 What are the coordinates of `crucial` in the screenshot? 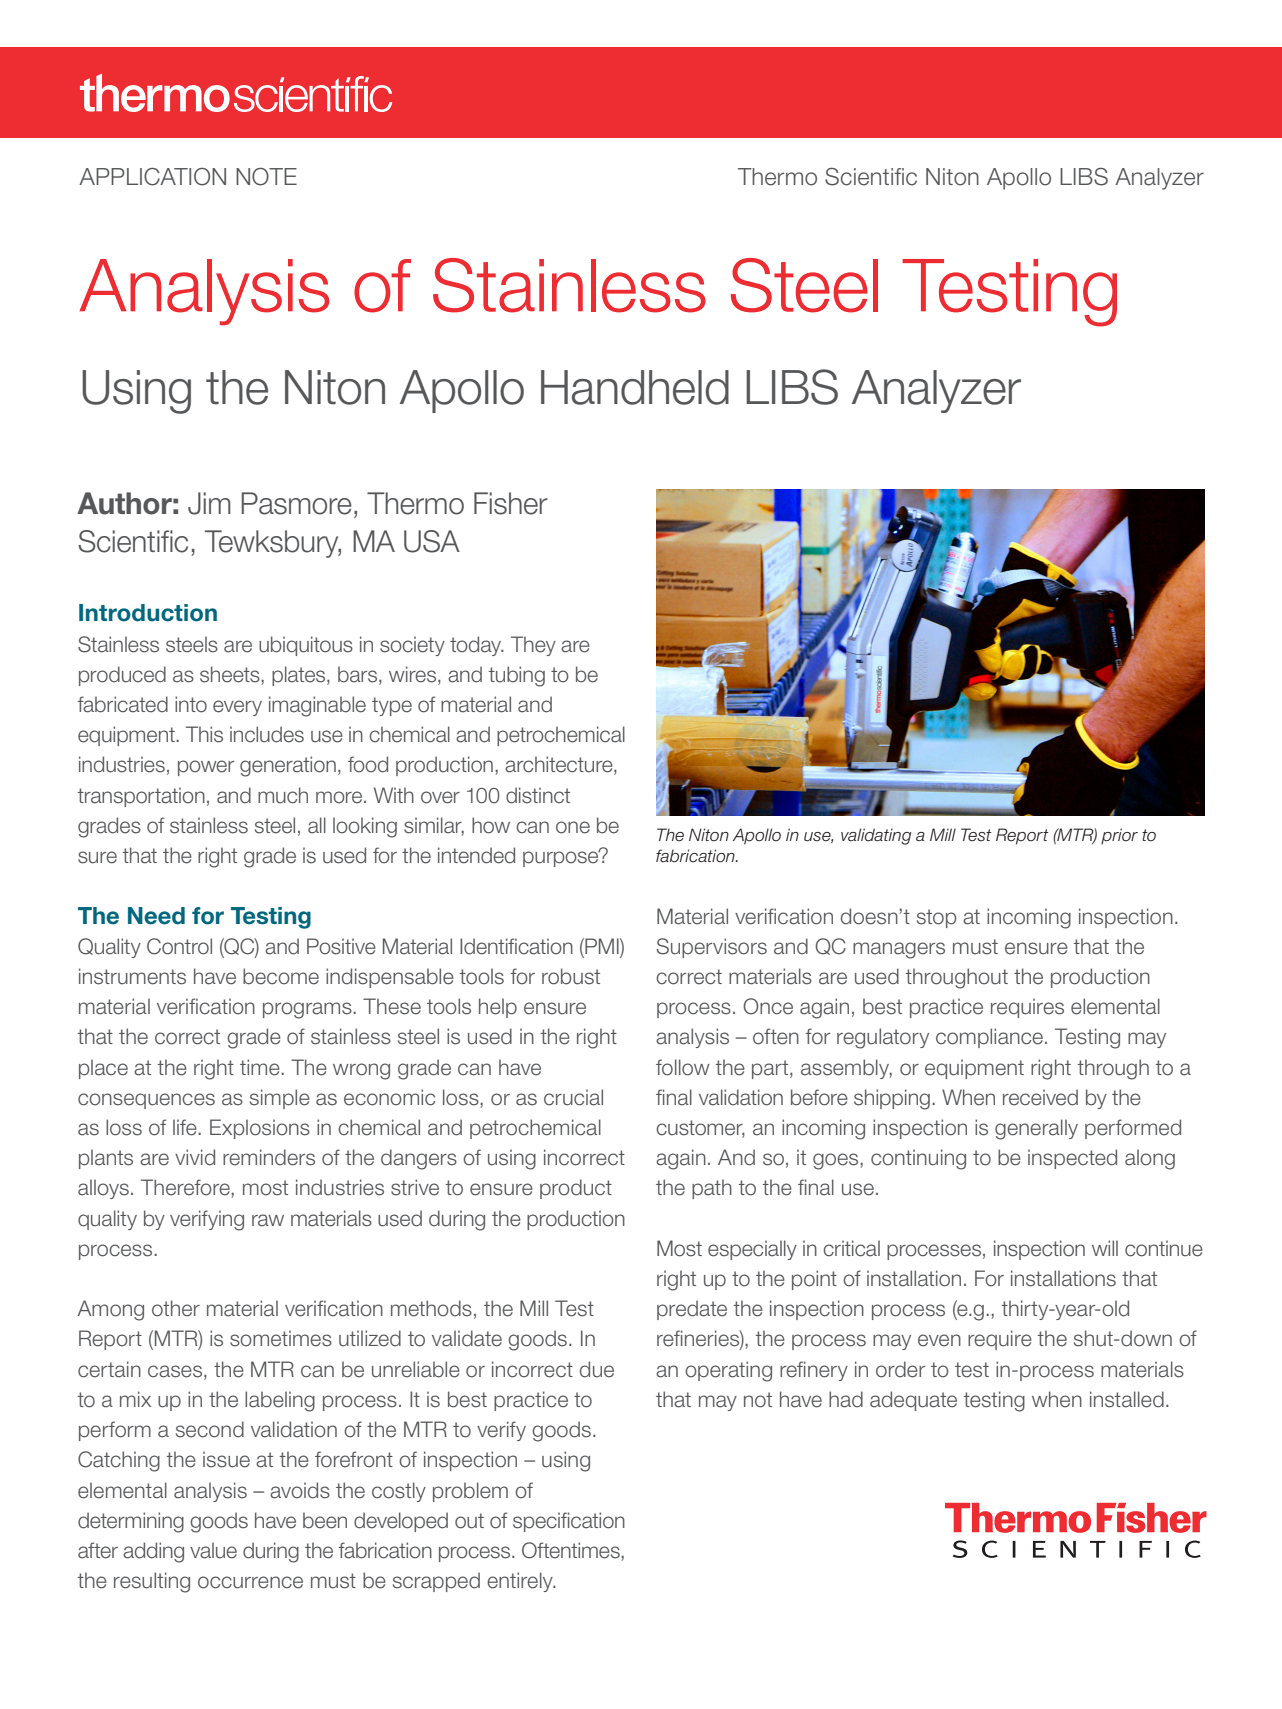 It's located at (573, 1097).
